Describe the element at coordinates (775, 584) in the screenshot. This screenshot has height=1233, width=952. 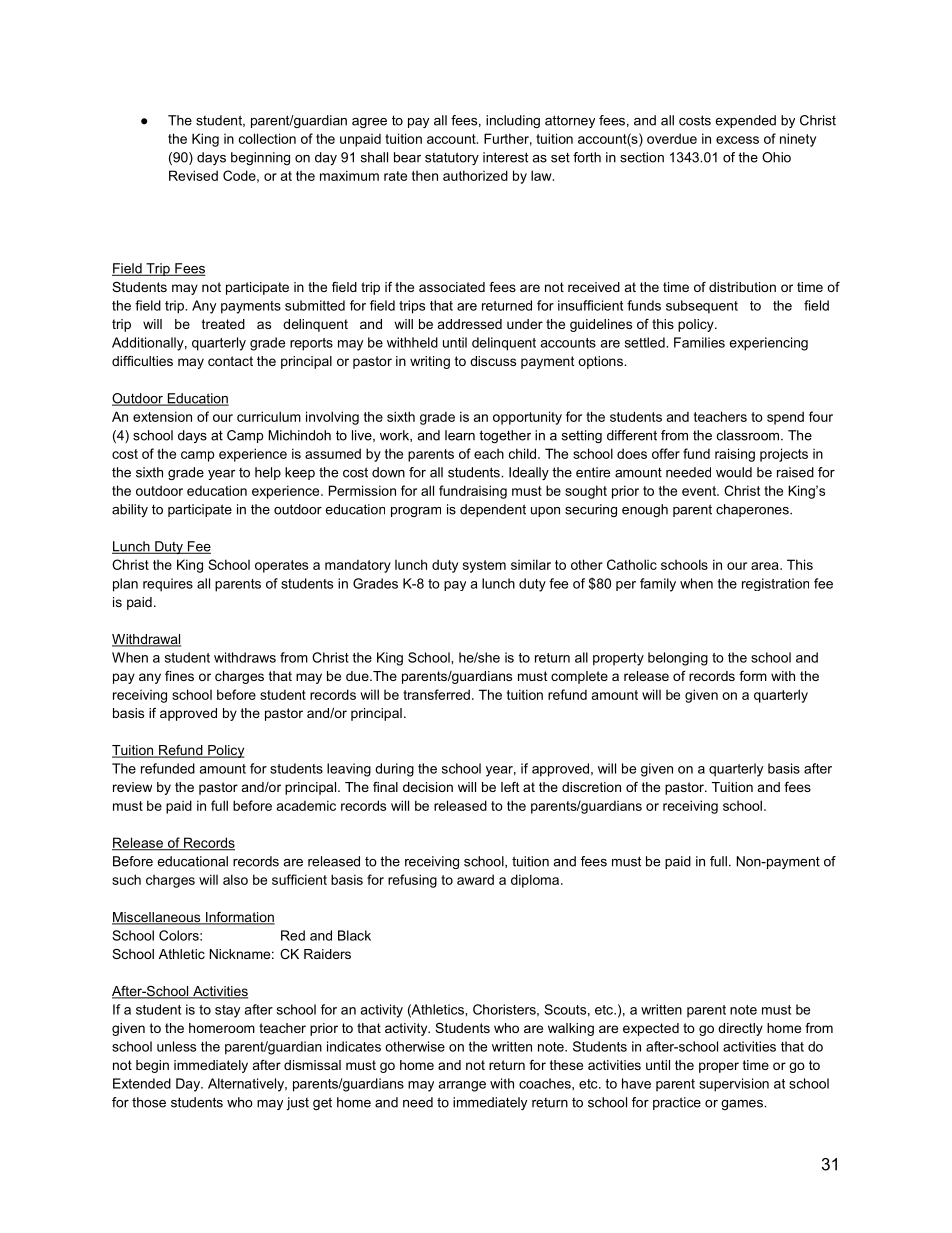
I see `registration` at that location.
